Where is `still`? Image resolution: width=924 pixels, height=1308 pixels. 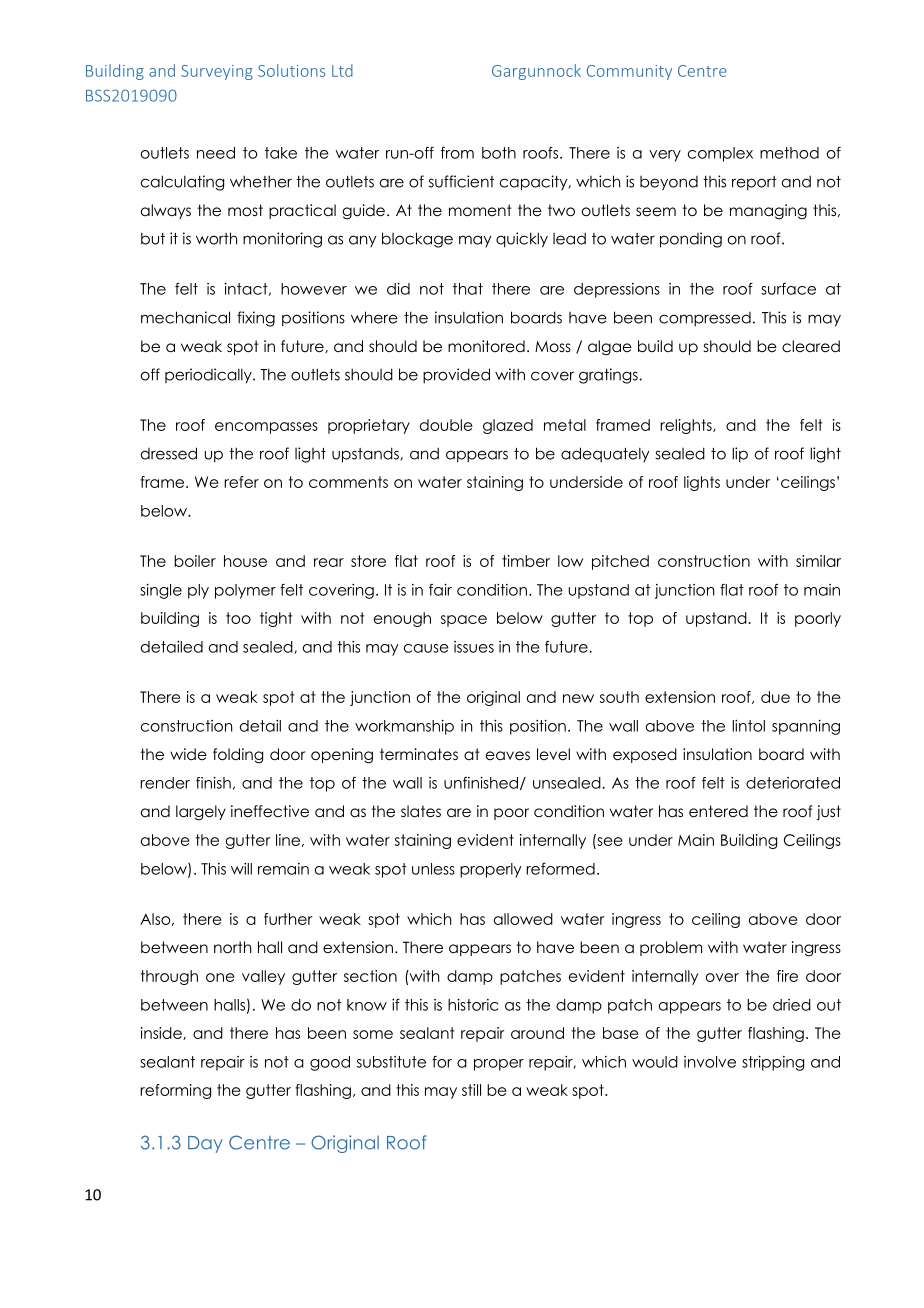
still is located at coordinates (471, 1090).
